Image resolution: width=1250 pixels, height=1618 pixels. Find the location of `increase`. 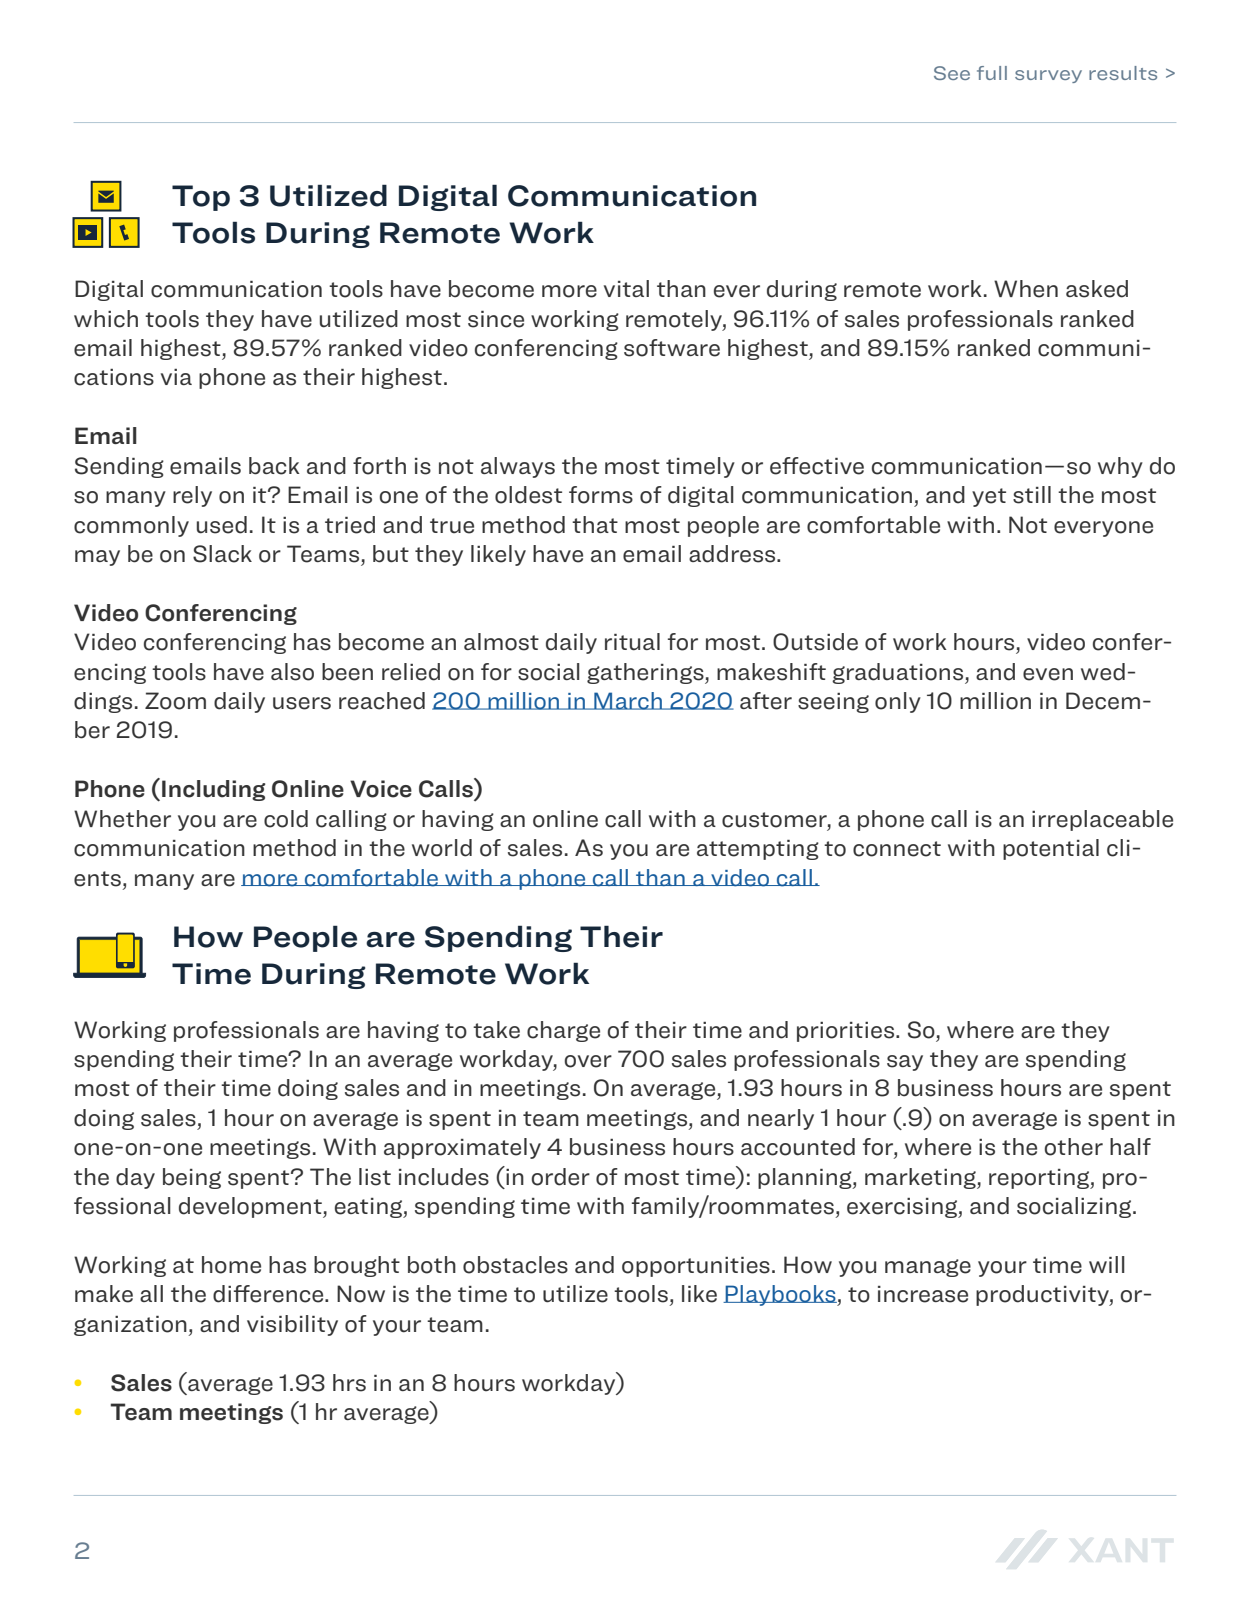

increase is located at coordinates (923, 1294).
